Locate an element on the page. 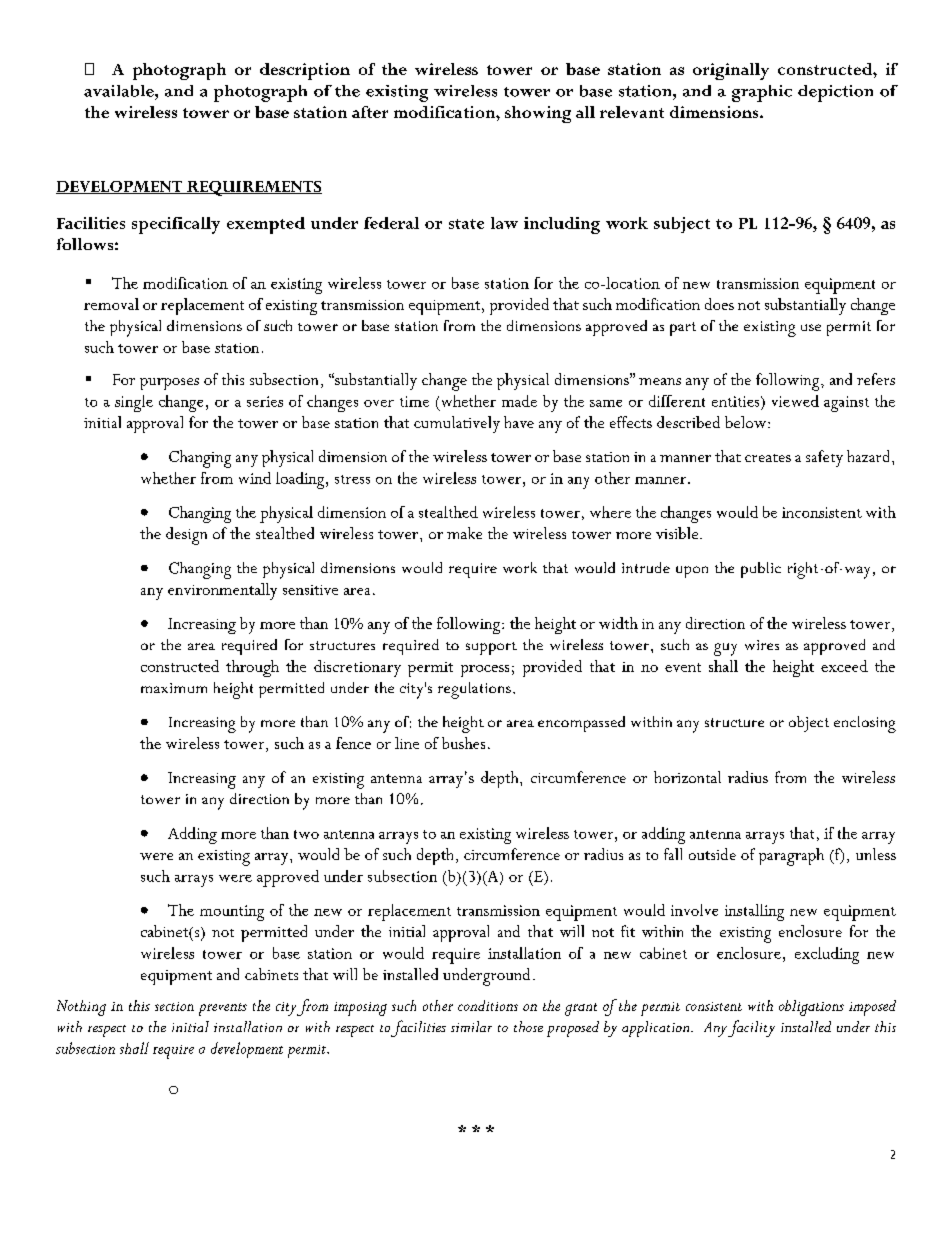  made is located at coordinates (519, 401).
